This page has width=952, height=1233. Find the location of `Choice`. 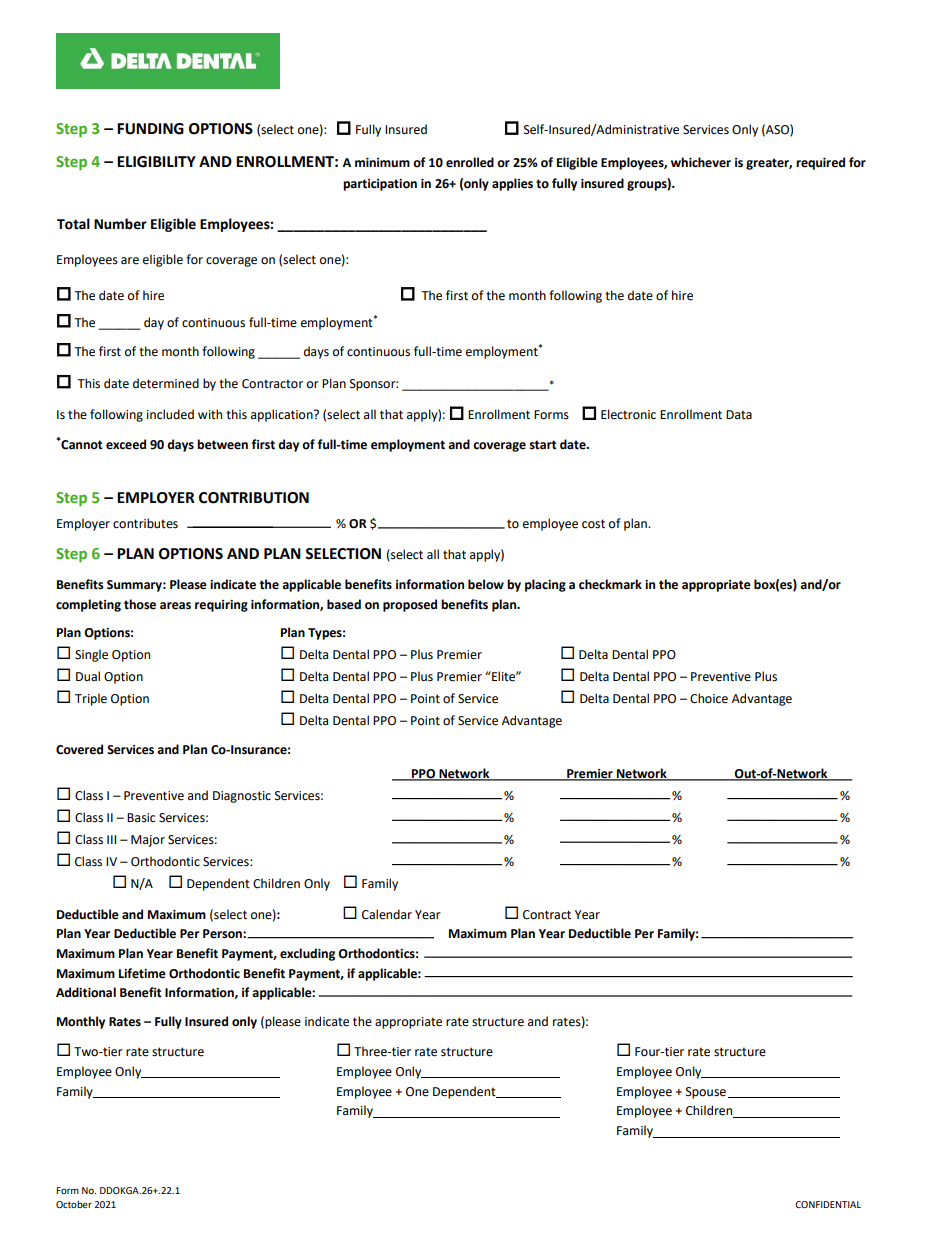

Choice is located at coordinates (709, 698).
